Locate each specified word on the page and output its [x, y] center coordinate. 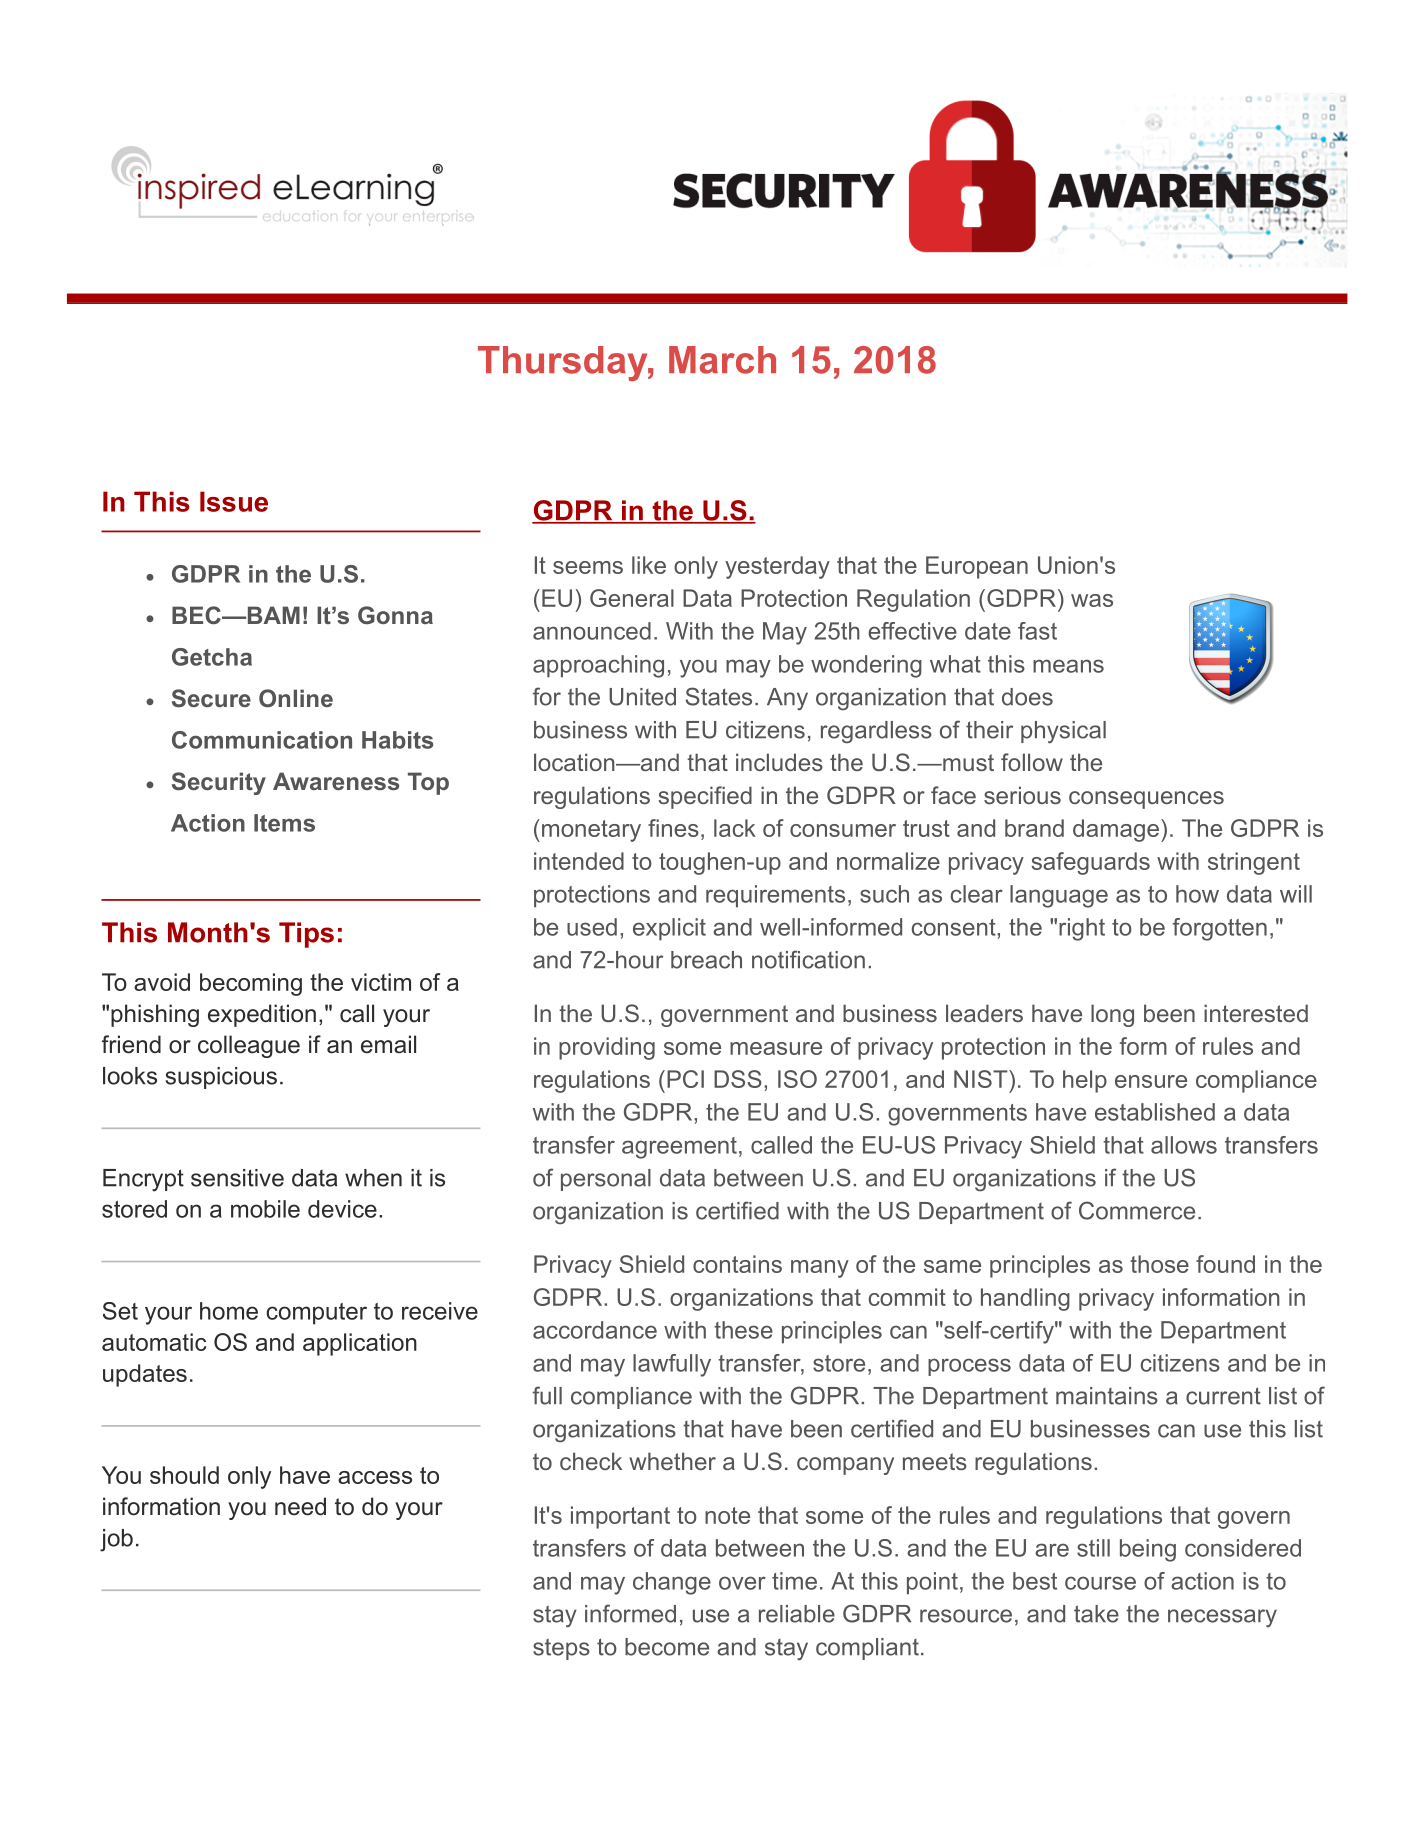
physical [1063, 732]
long [1112, 1015]
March [722, 360]
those [1160, 1264]
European [977, 567]
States [719, 696]
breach [706, 960]
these [743, 1330]
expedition [262, 1015]
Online [296, 698]
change [672, 1583]
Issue [234, 501]
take [1096, 1614]
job [116, 1540]
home [229, 1311]
